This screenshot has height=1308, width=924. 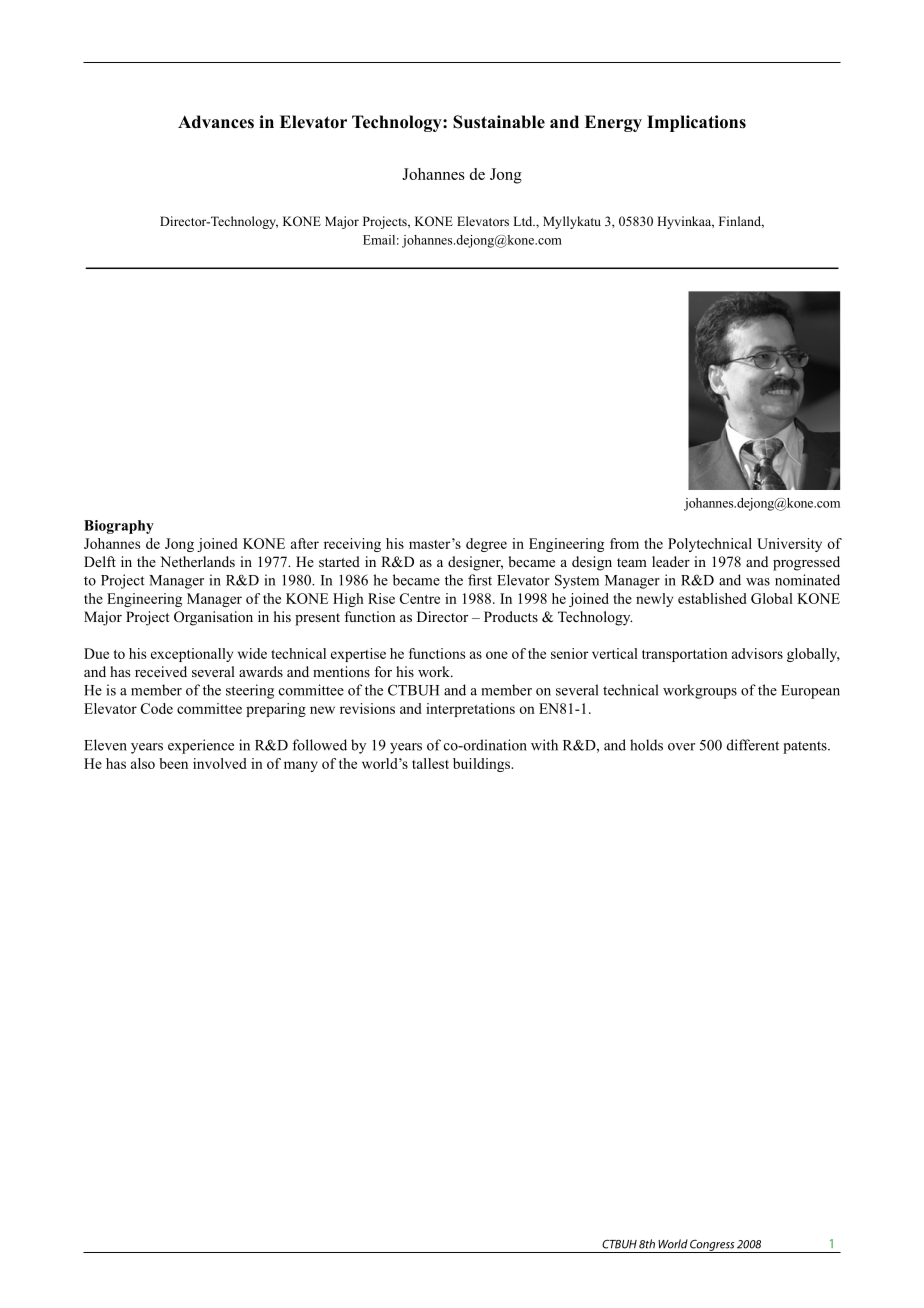 I want to click on Implications, so click(x=696, y=123).
